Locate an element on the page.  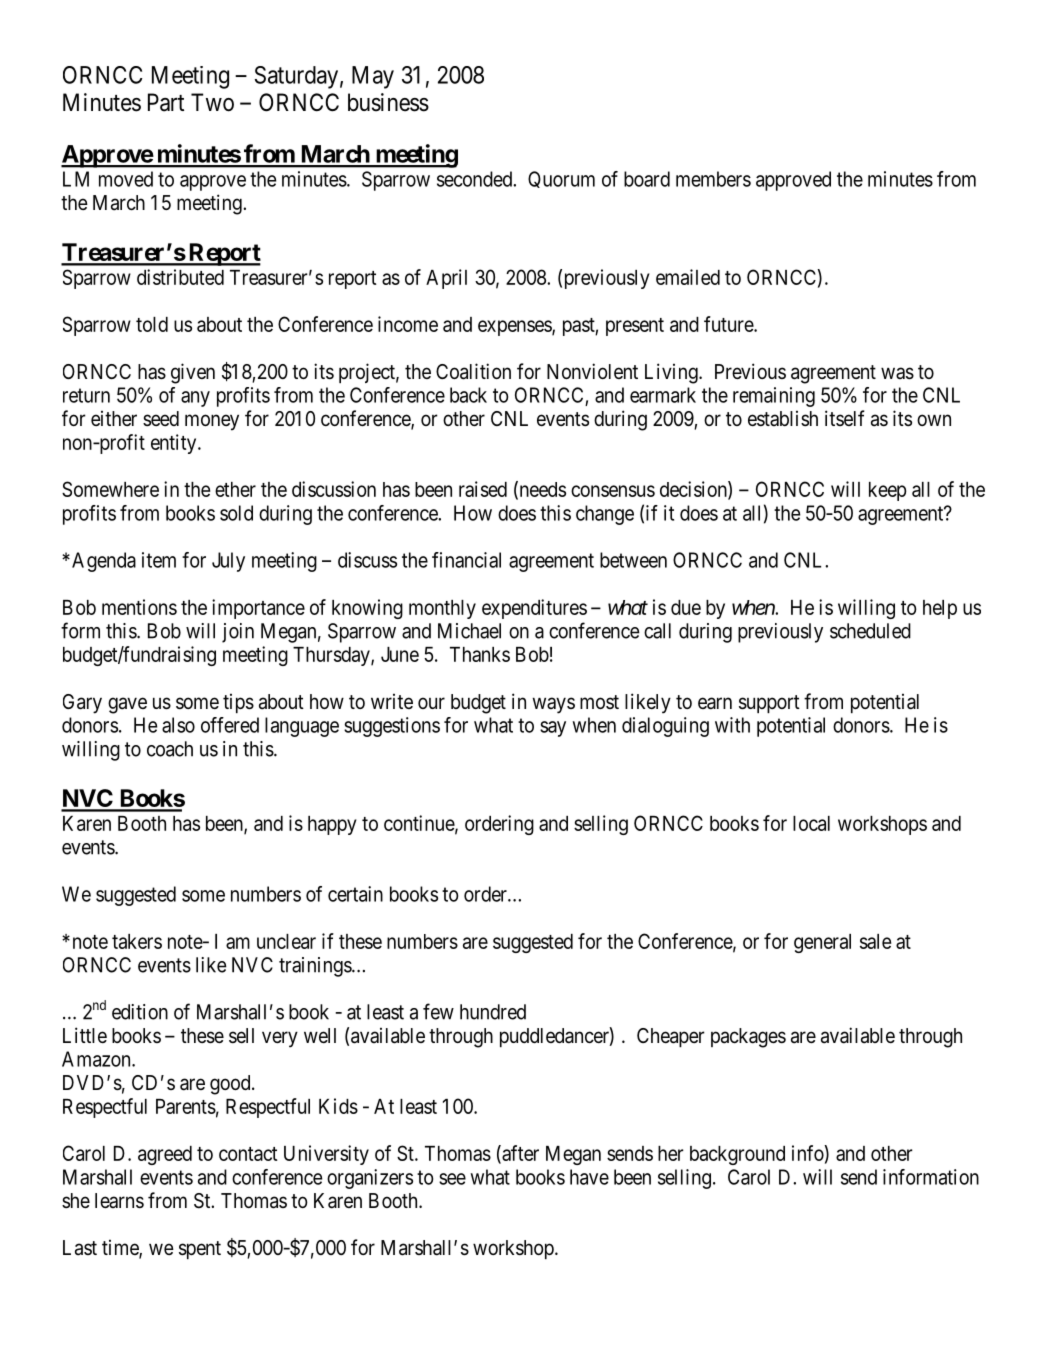
entity is located at coordinates (175, 444).
